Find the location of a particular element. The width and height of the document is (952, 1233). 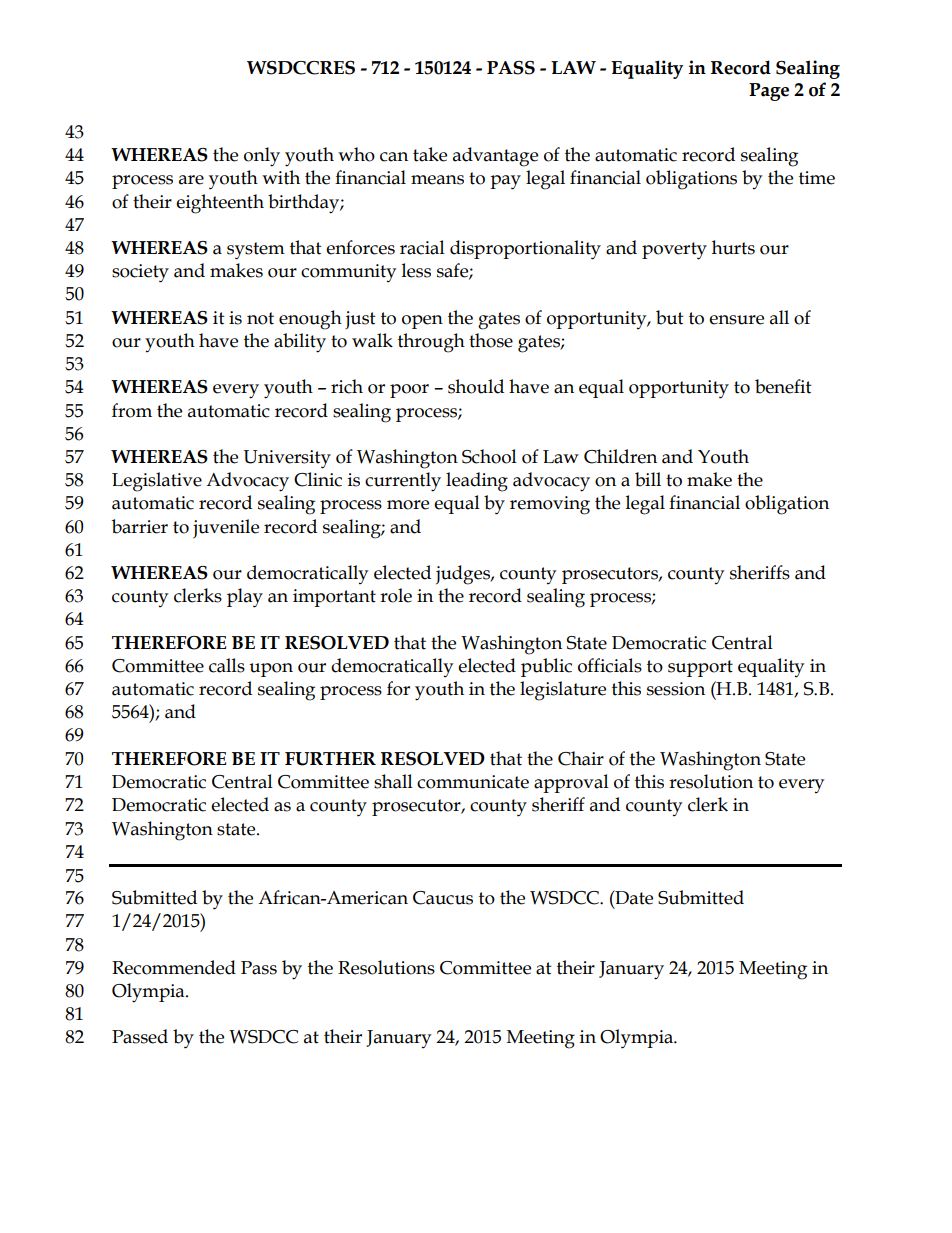

Caucus is located at coordinates (443, 898).
